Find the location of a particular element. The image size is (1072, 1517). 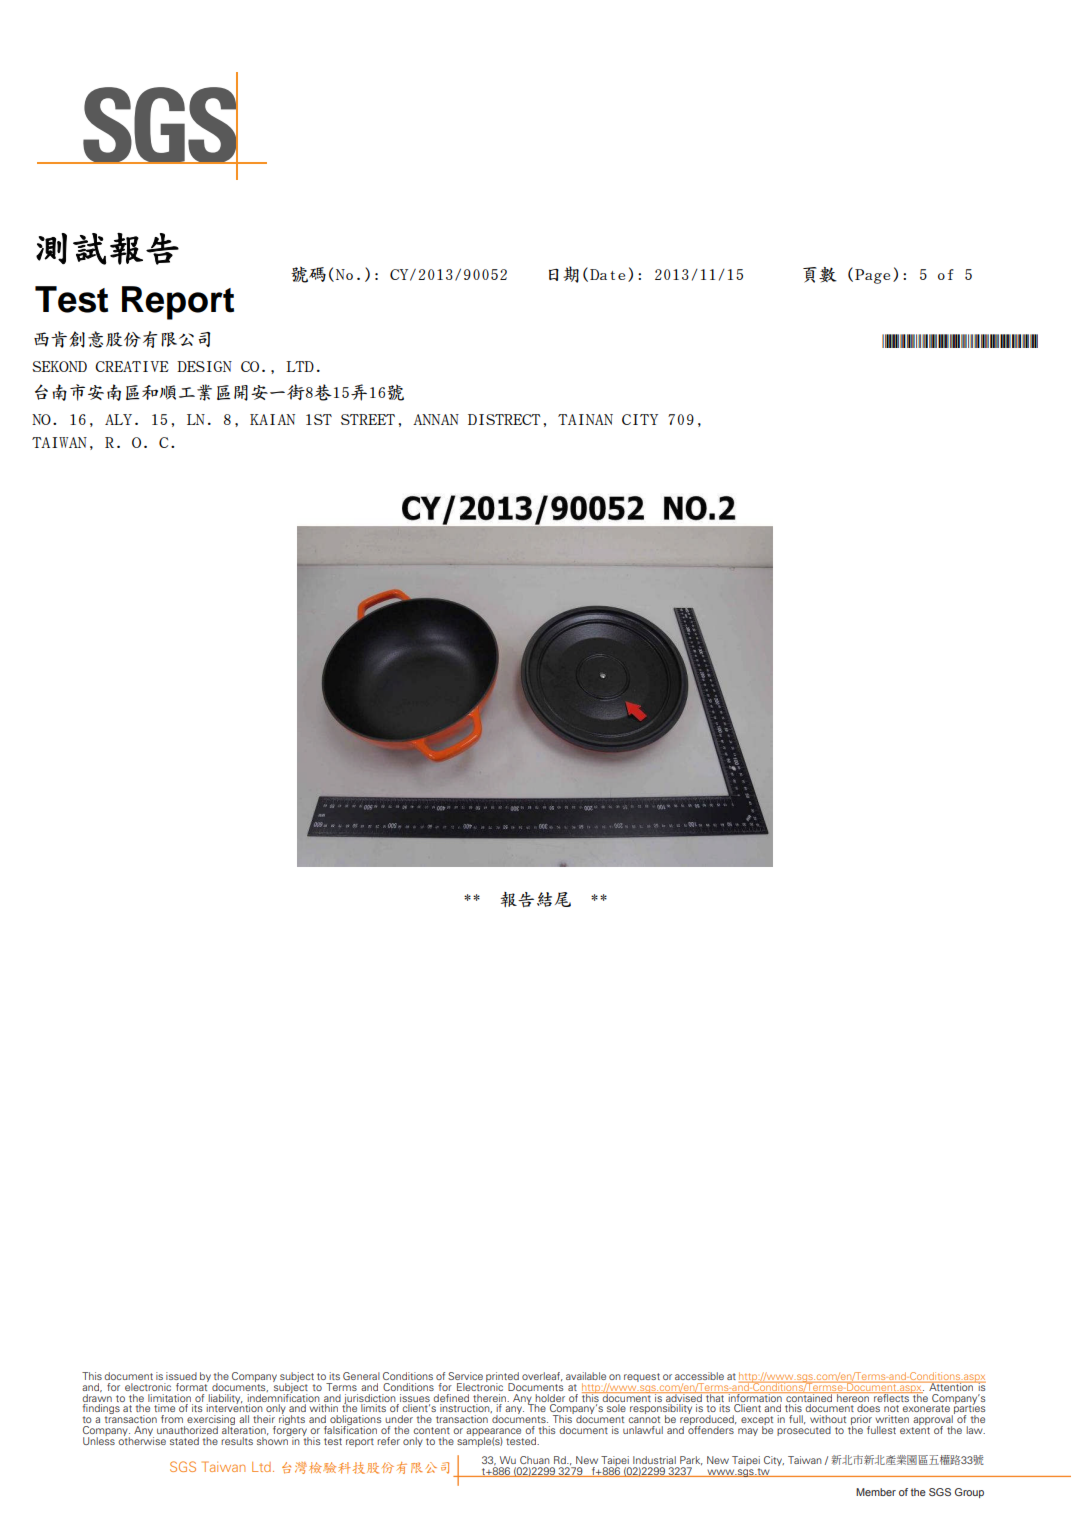

all is located at coordinates (244, 1419).
